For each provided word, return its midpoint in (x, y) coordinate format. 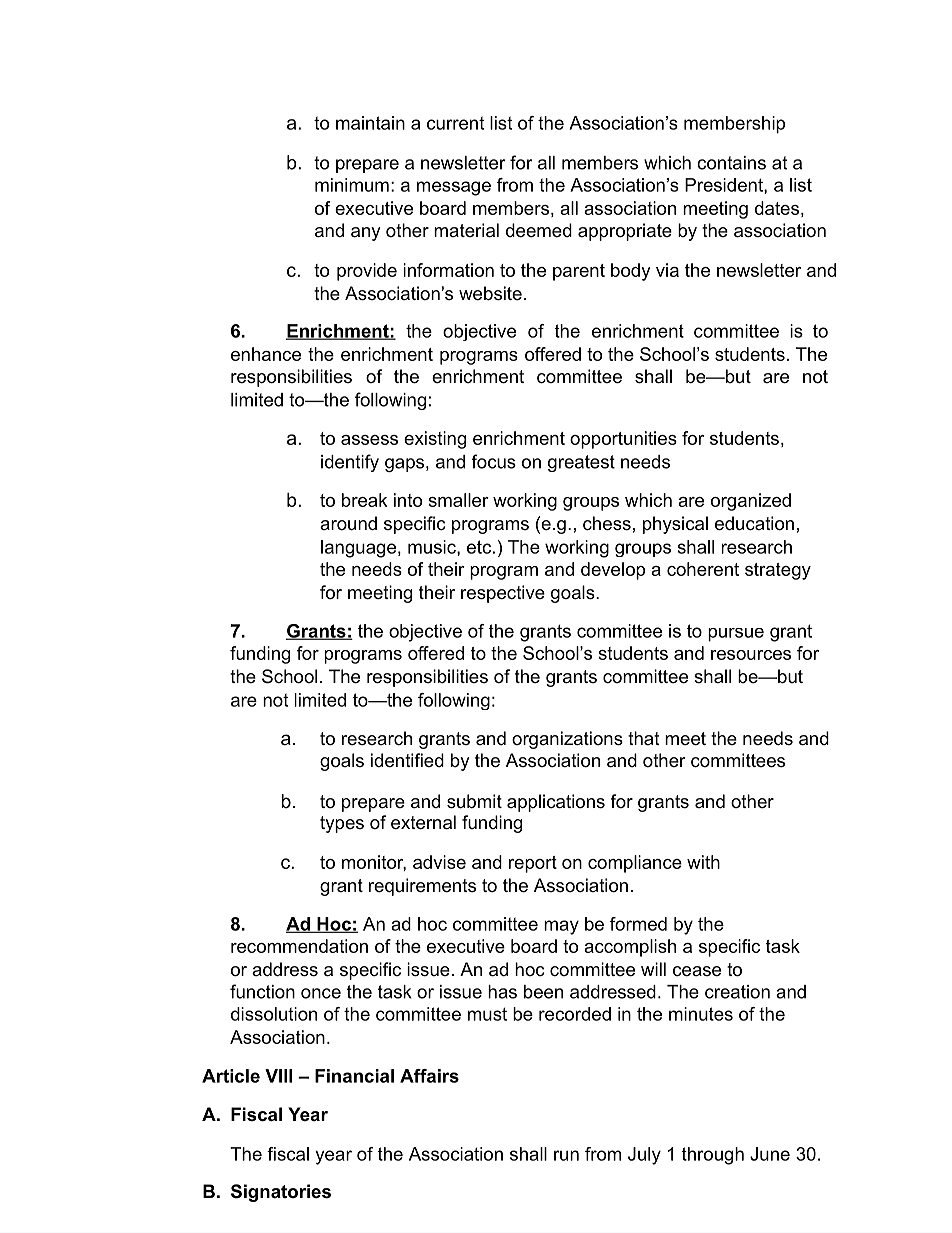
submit (474, 801)
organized (751, 502)
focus (494, 461)
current (455, 123)
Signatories (281, 1193)
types (342, 824)
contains (731, 163)
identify (350, 463)
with (703, 862)
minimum (352, 185)
